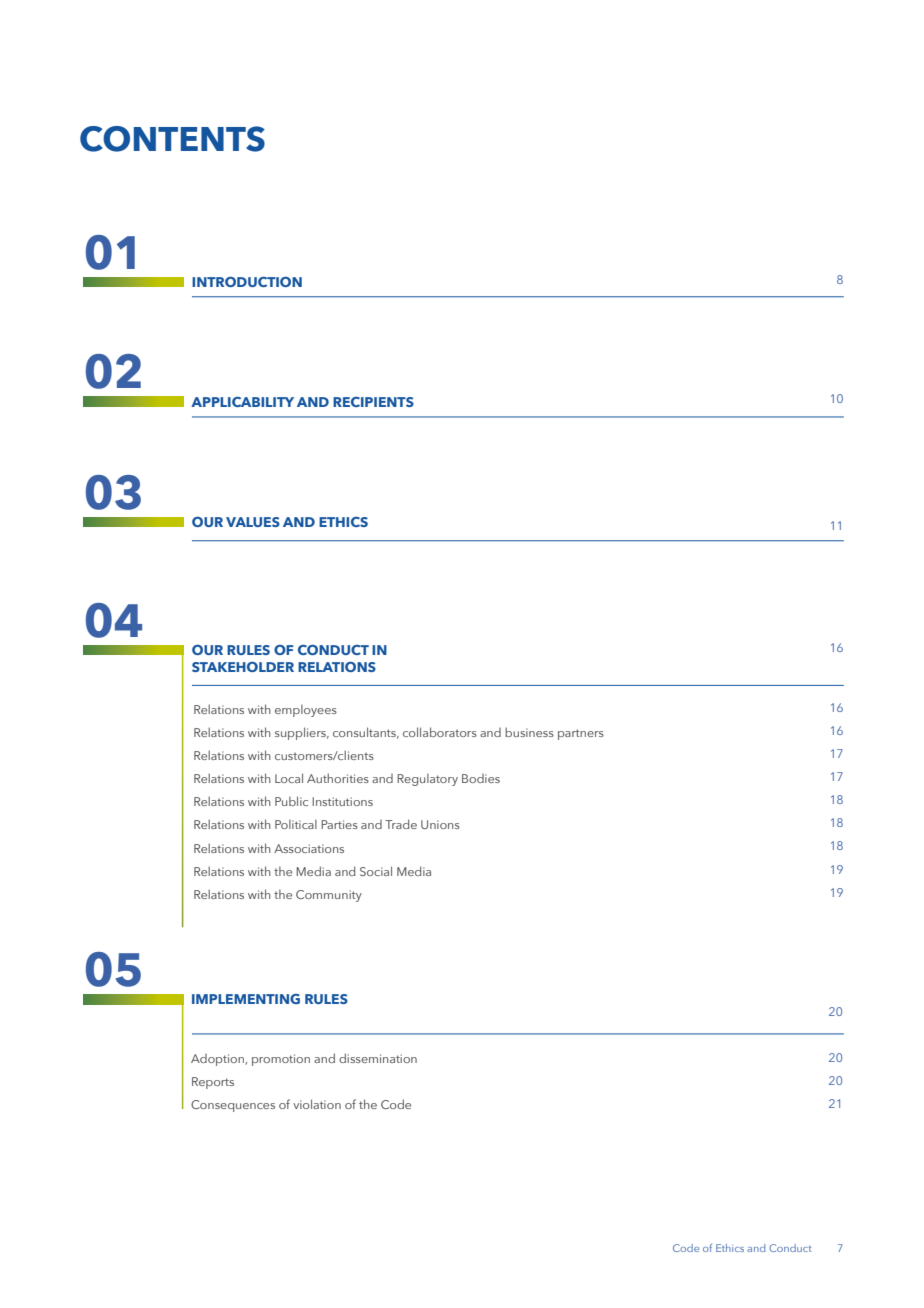 The image size is (924, 1308). What do you see at coordinates (529, 732) in the image?
I see `business` at bounding box center [529, 732].
